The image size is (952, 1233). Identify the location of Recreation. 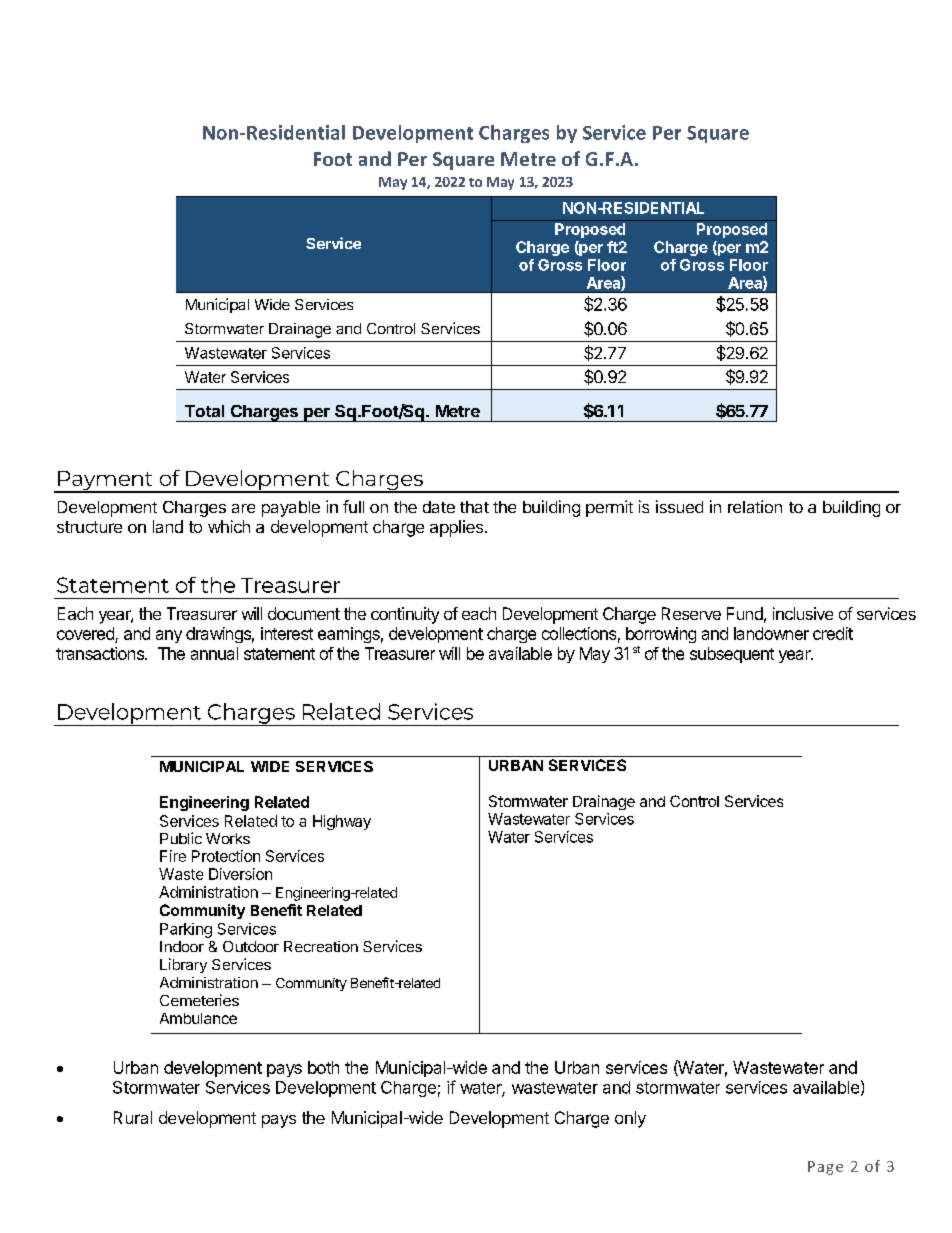
(321, 946).
